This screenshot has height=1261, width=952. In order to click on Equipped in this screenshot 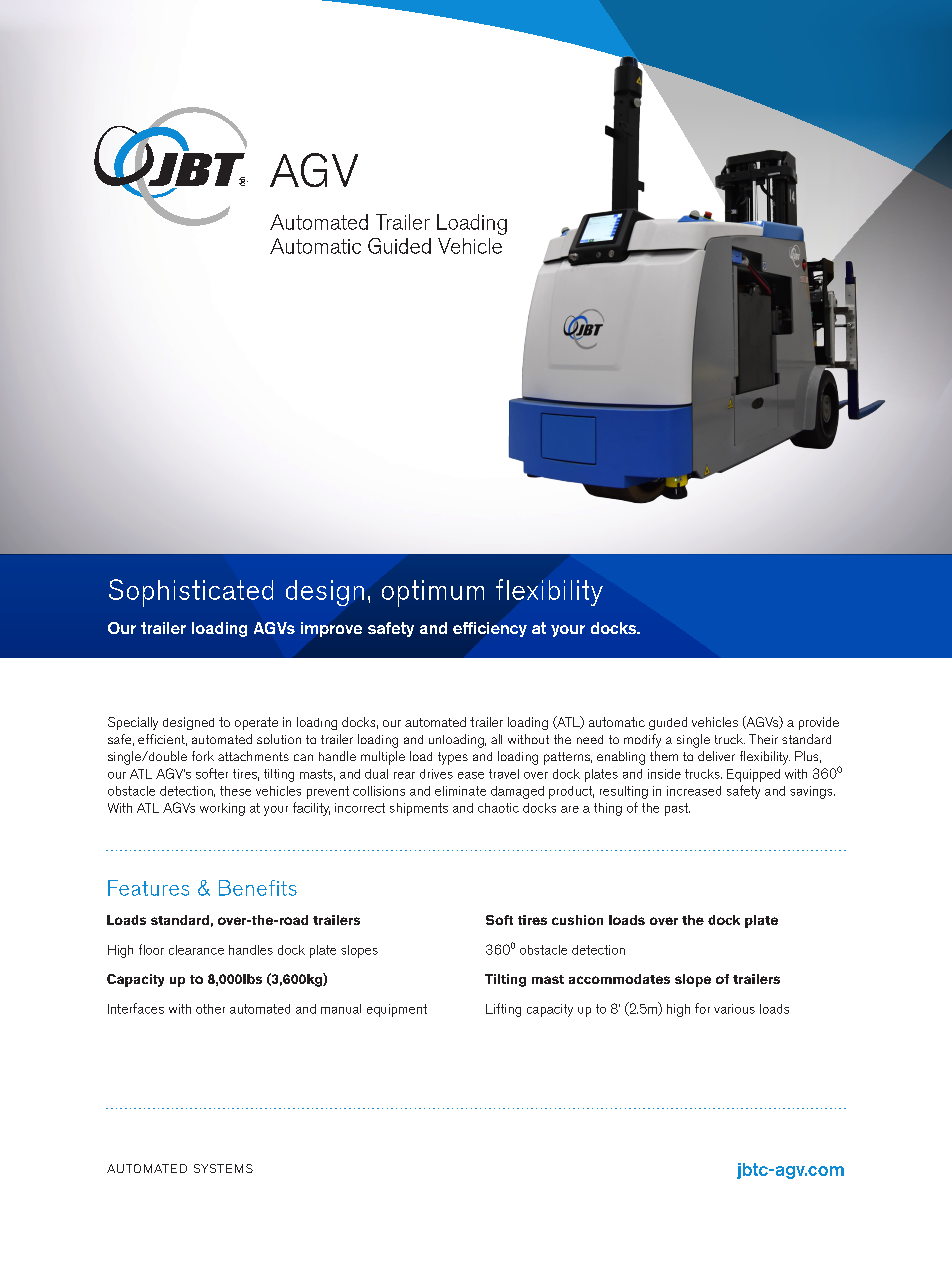, I will do `click(753, 775)`.
